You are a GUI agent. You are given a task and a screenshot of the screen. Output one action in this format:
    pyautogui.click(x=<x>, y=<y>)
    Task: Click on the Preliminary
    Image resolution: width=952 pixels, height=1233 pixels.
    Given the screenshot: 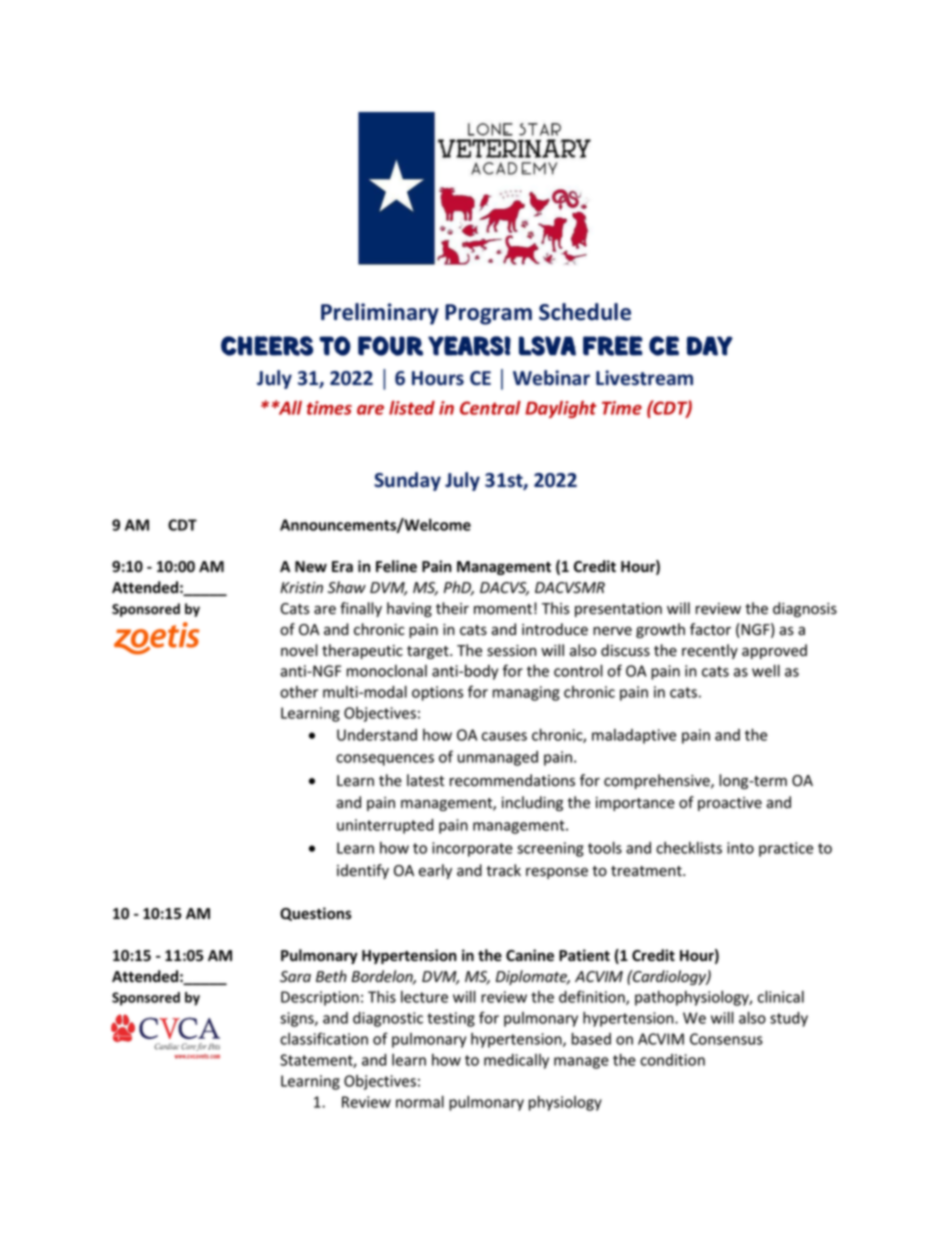 What is the action you would take?
    pyautogui.click(x=380, y=314)
